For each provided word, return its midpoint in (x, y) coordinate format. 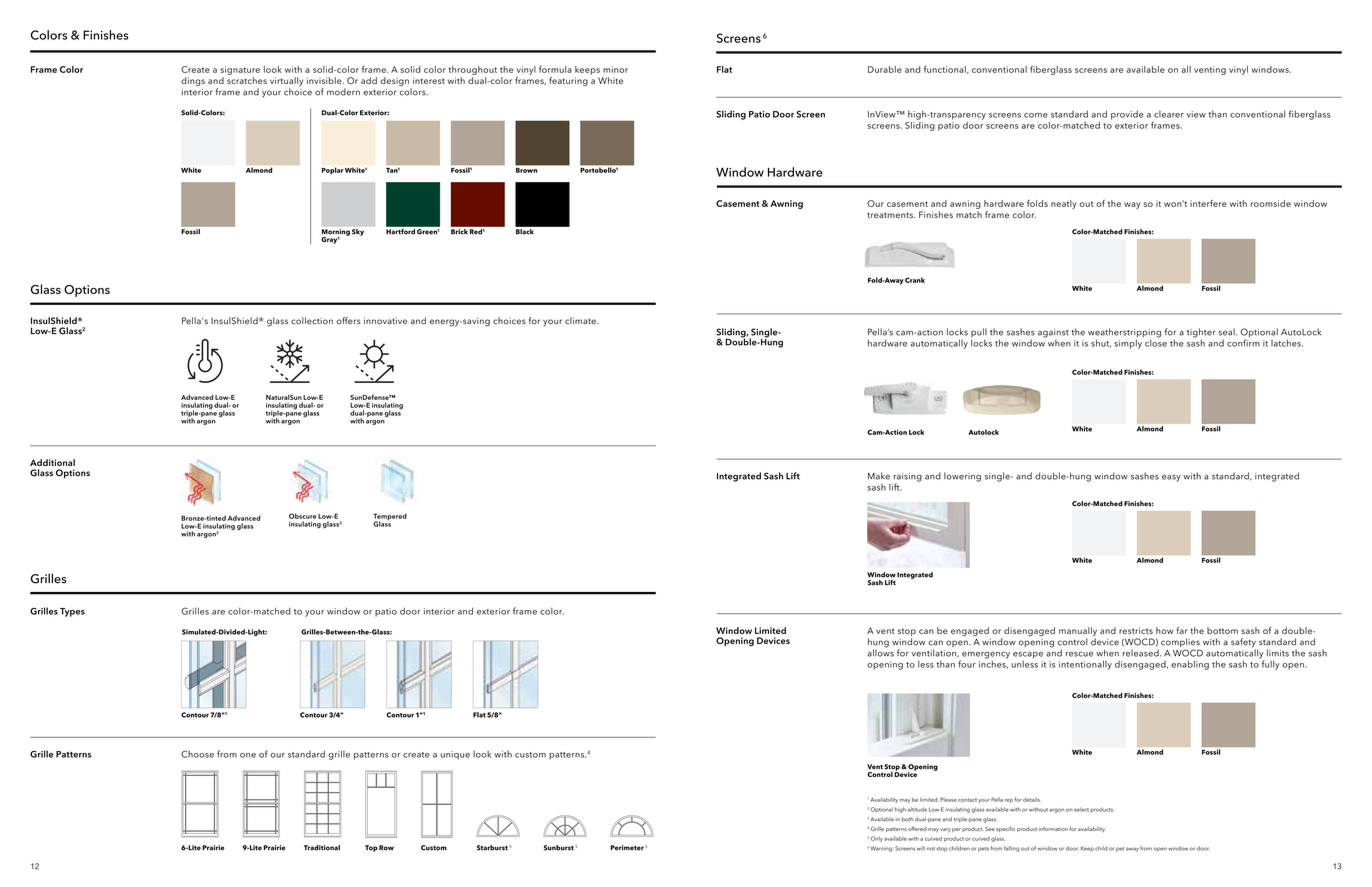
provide (1127, 115)
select (1081, 809)
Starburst (492, 848)
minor (615, 69)
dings (193, 81)
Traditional (322, 848)
